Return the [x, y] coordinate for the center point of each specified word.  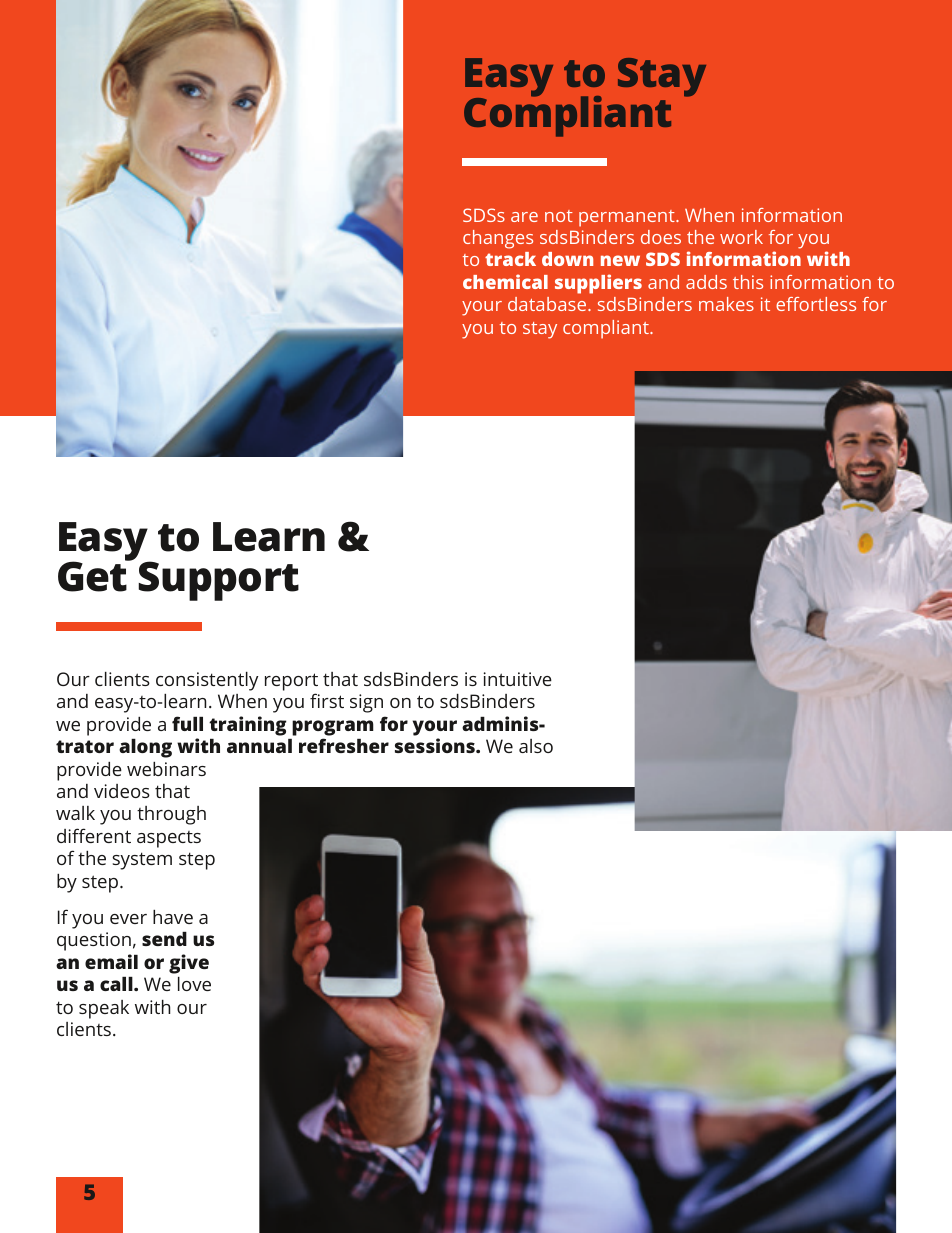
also [536, 746]
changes [498, 239]
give [189, 964]
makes [726, 304]
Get [94, 576]
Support [218, 581]
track [510, 259]
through [171, 815]
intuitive [518, 679]
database [548, 304]
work [741, 237]
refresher [344, 745]
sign [366, 703]
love [194, 984]
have [173, 917]
